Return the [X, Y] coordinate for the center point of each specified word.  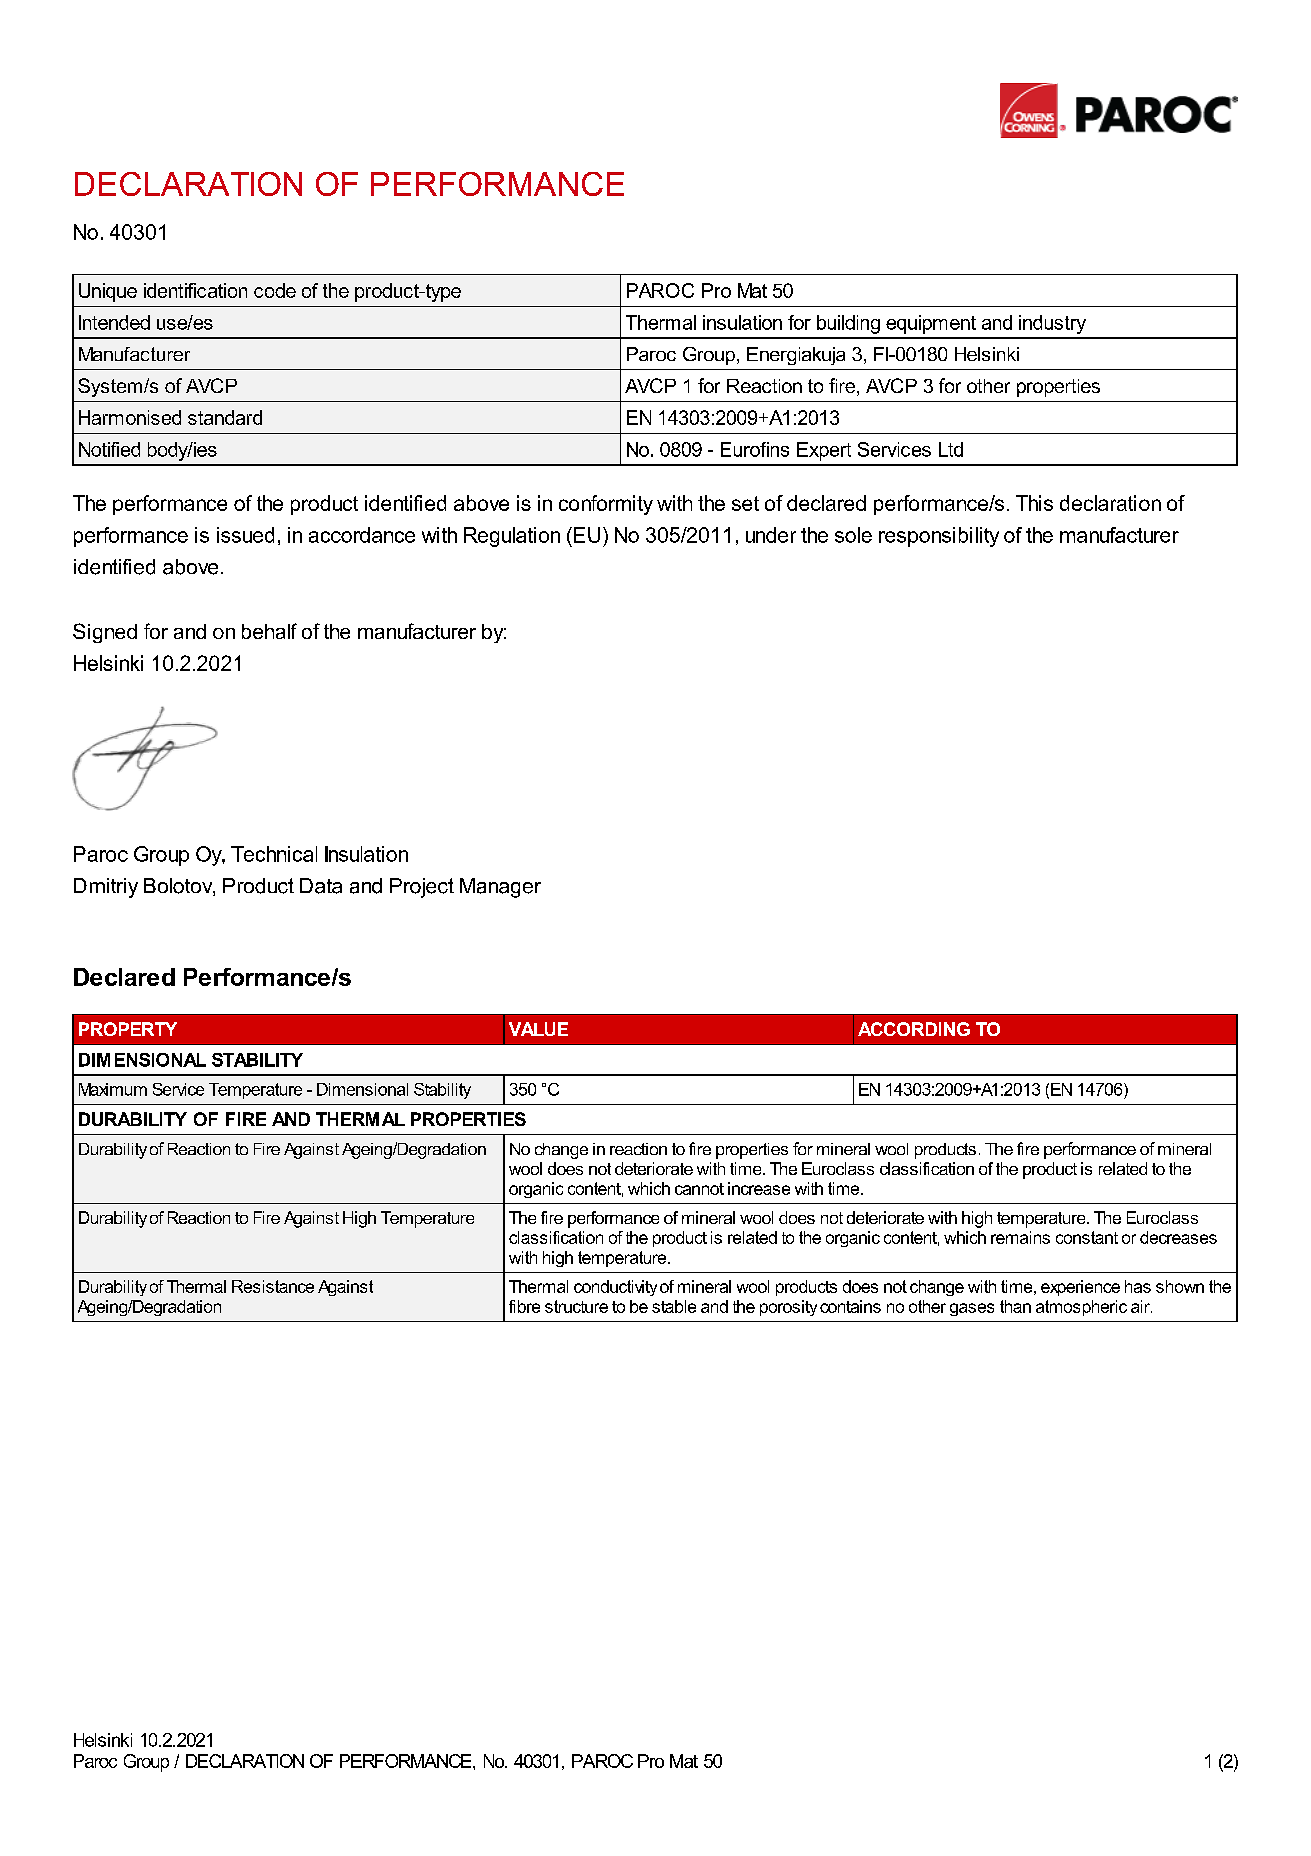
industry [1052, 324]
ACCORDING [914, 1029]
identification [195, 290]
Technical [274, 854]
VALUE [538, 1029]
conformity [606, 505]
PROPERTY [128, 1029]
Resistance [273, 1286]
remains [1020, 1237]
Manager [500, 888]
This [1034, 503]
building [848, 324]
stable [674, 1306]
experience [1080, 1288]
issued [245, 535]
